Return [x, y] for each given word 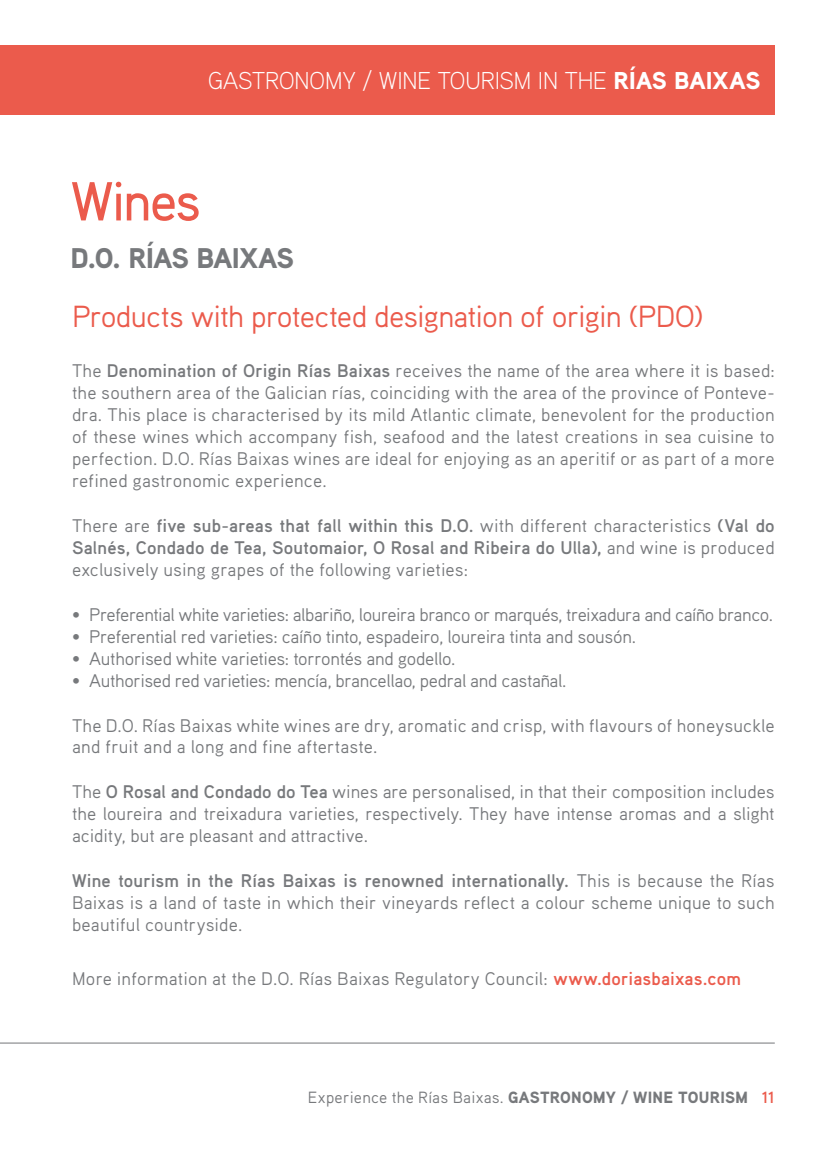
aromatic [432, 725]
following [355, 571]
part [680, 461]
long [207, 748]
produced [738, 549]
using [184, 571]
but [143, 835]
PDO [668, 316]
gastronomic [181, 482]
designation [443, 319]
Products [128, 316]
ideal [393, 458]
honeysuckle [726, 727]
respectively [414, 815]
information [162, 978]
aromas [648, 815]
